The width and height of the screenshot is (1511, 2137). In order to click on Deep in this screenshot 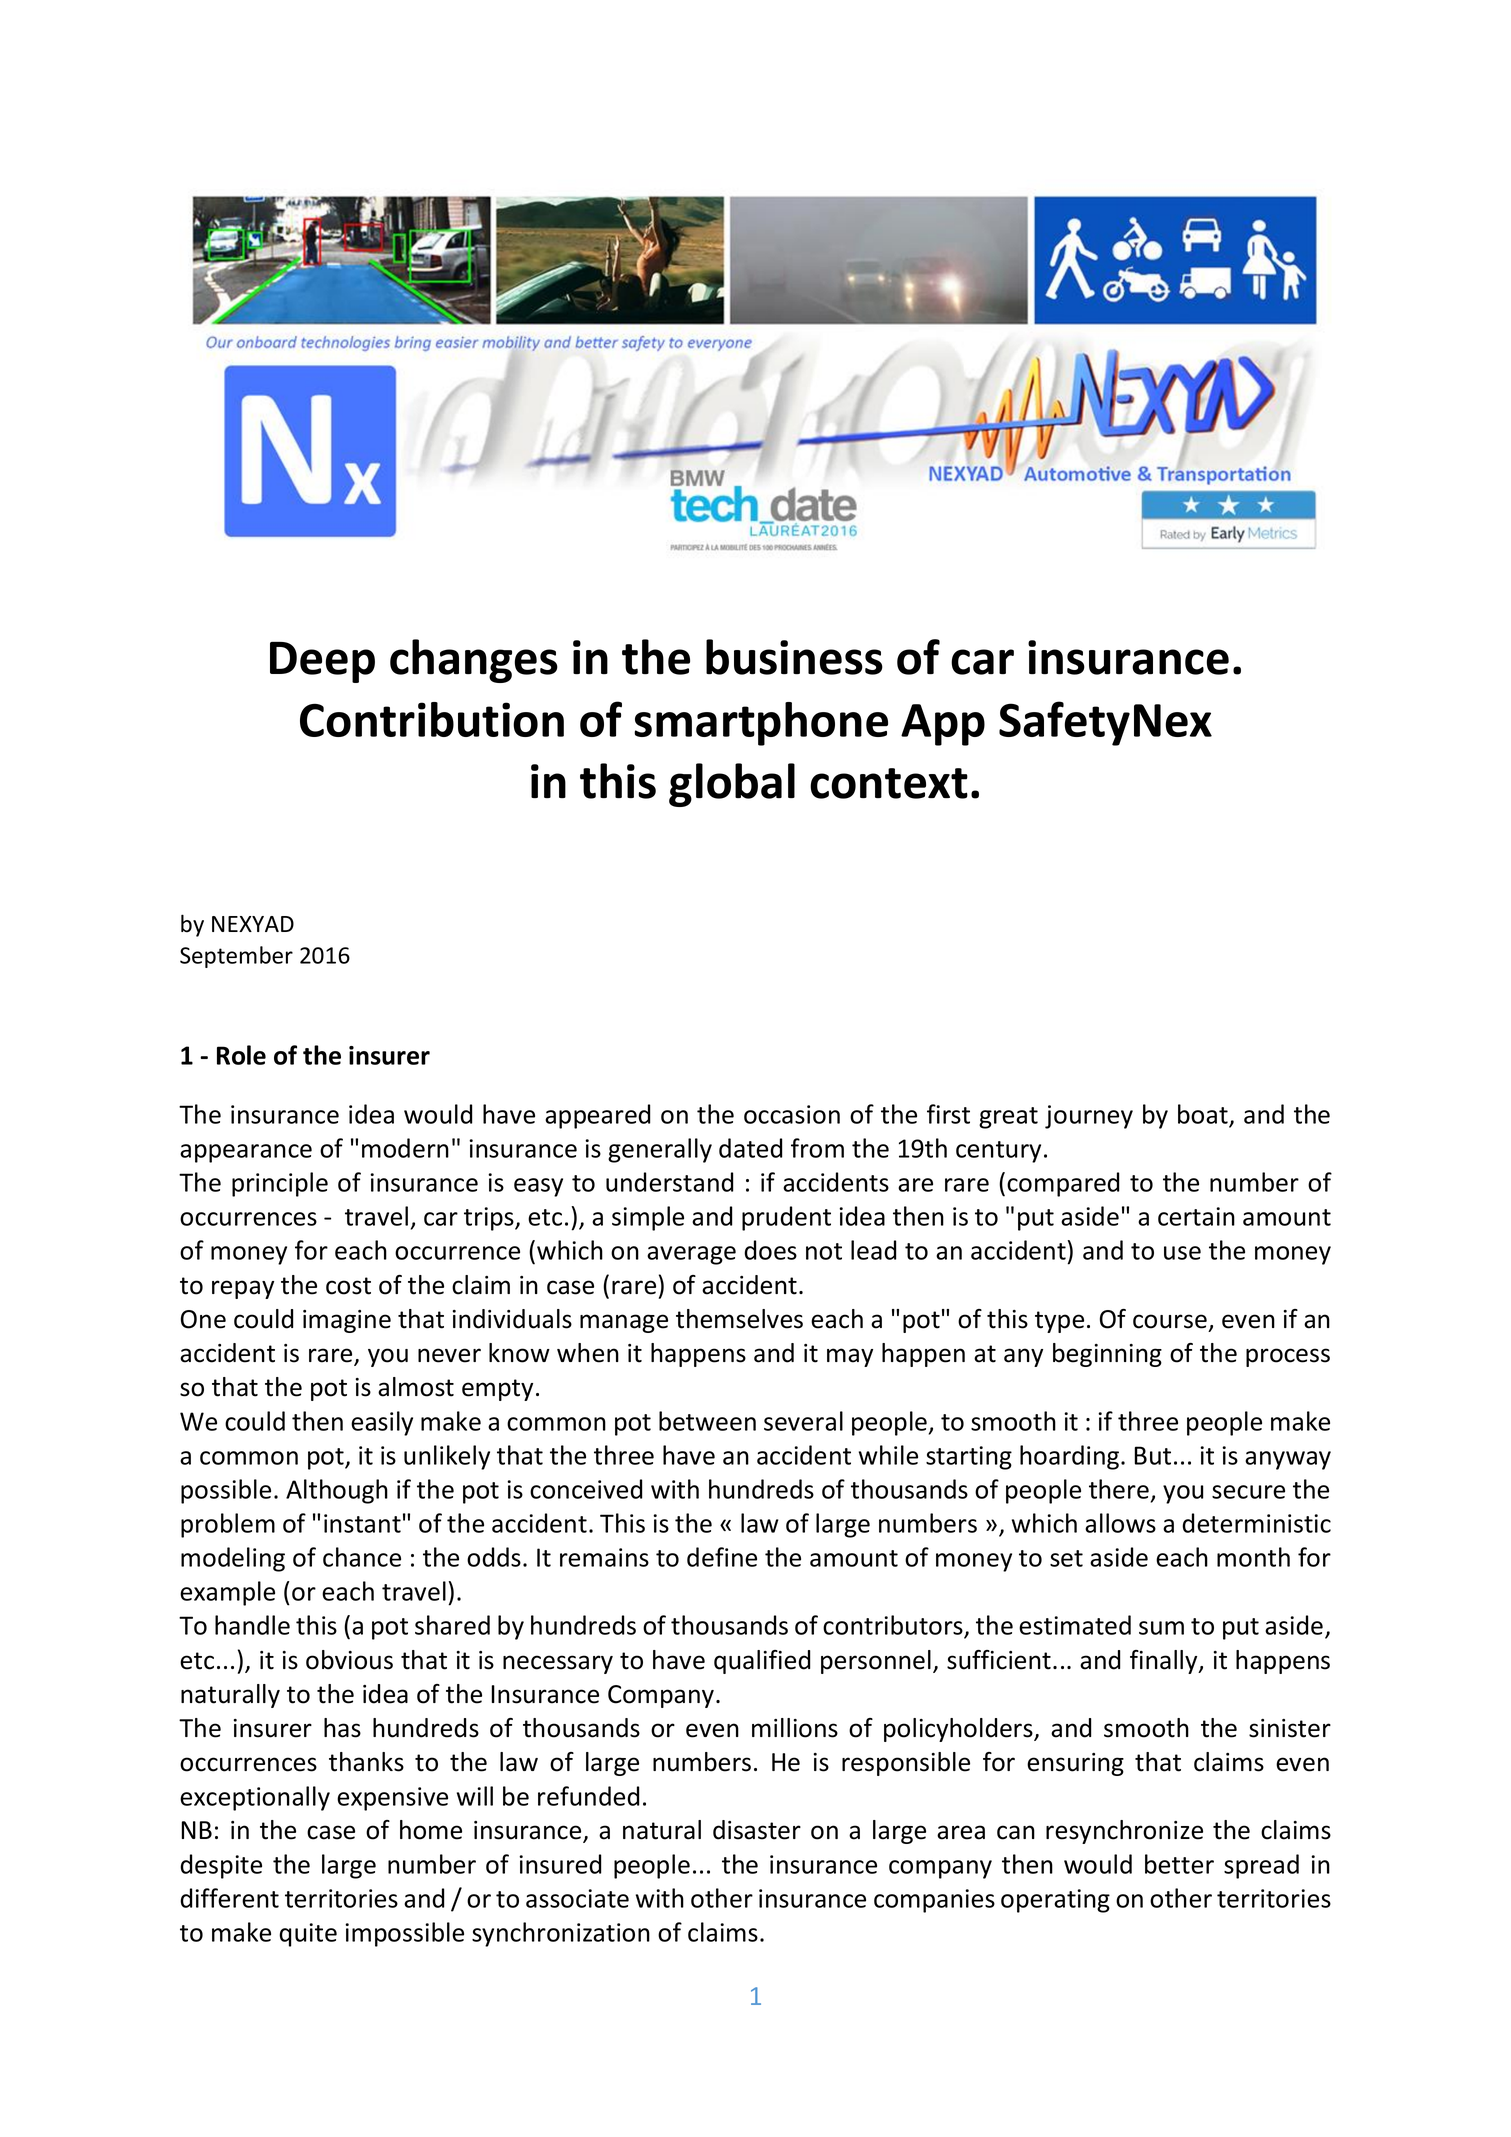, I will do `click(322, 662)`.
